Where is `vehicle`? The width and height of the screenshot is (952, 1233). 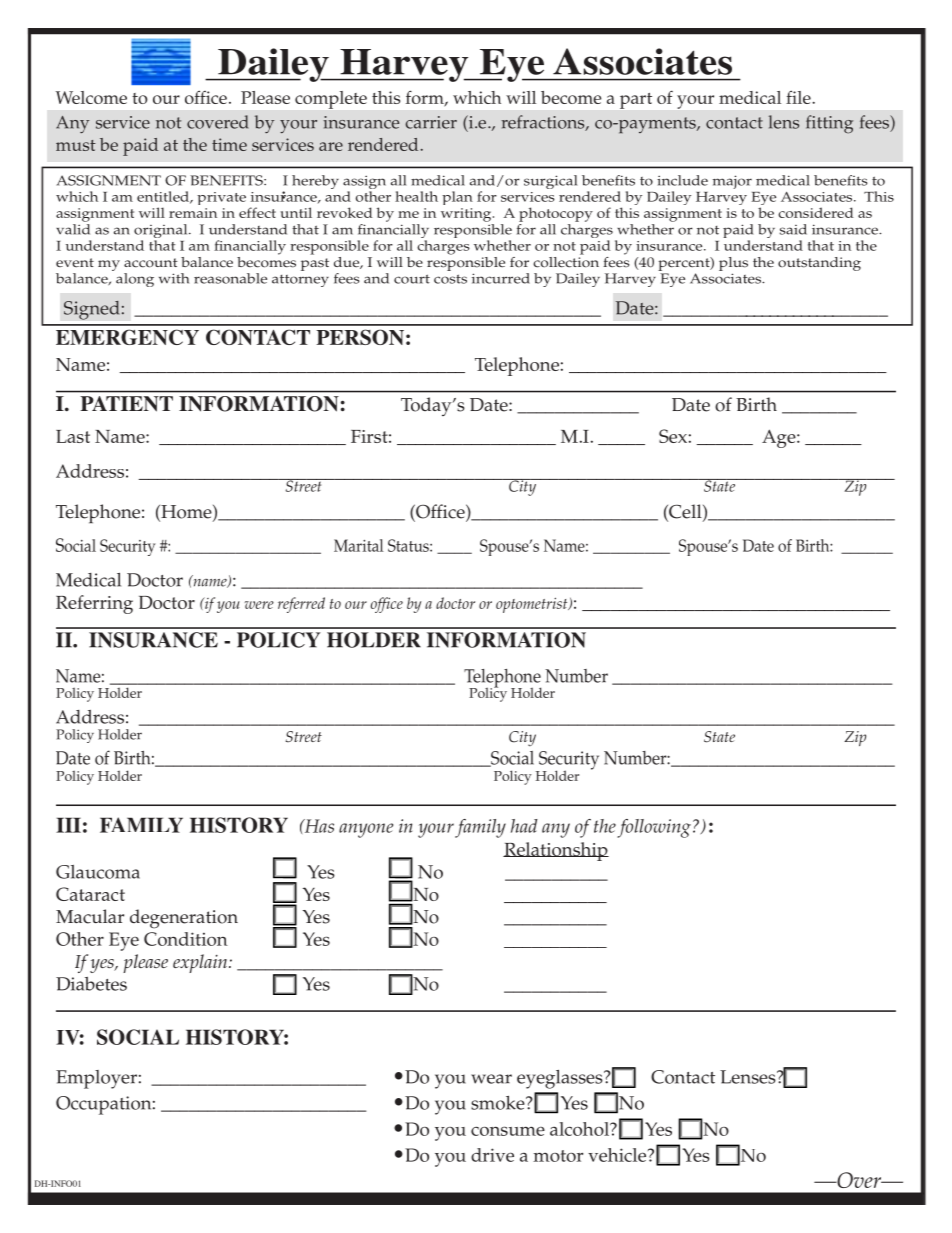 vehicle is located at coordinates (618, 1155).
